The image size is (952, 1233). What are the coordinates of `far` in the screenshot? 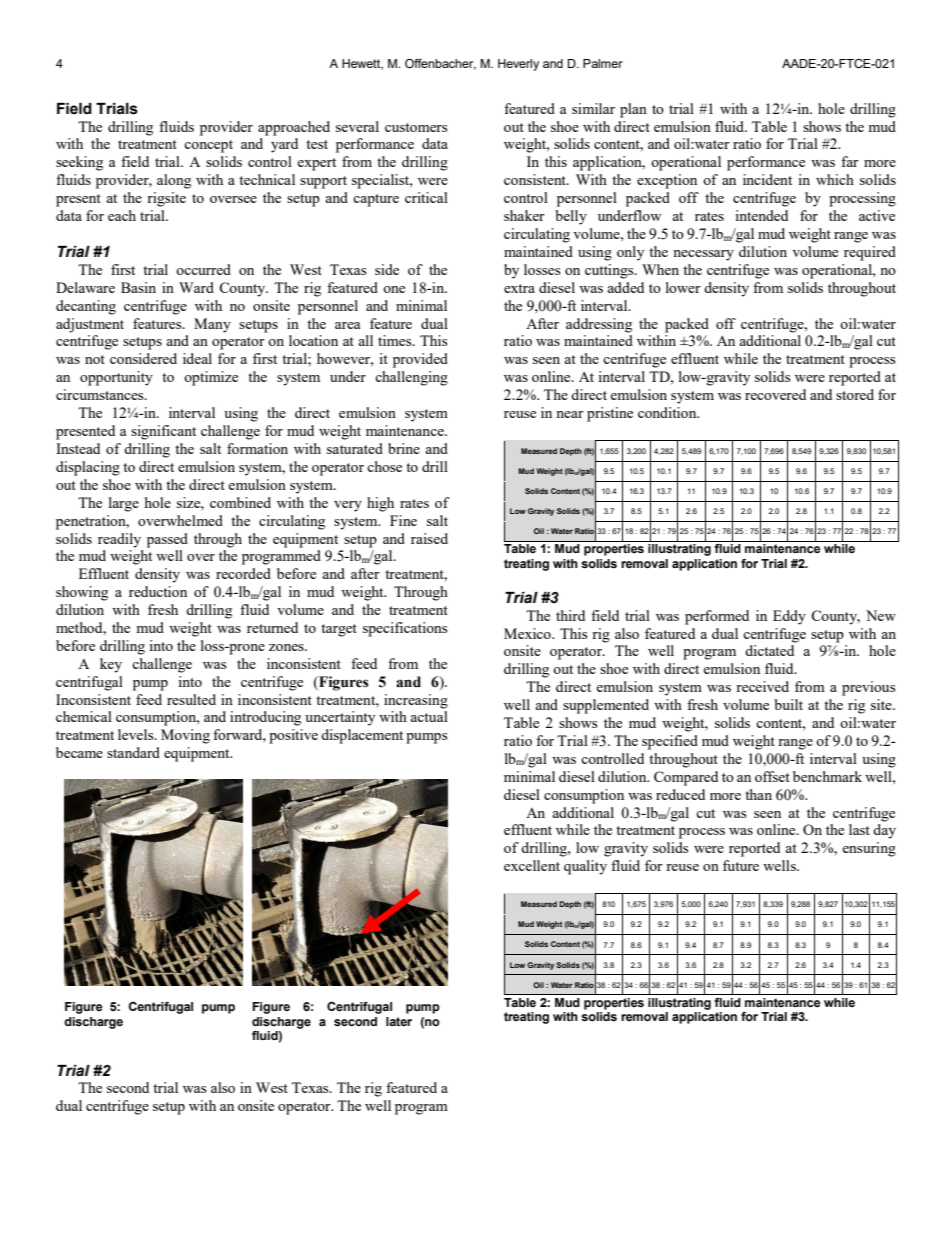 It's located at (850, 161).
